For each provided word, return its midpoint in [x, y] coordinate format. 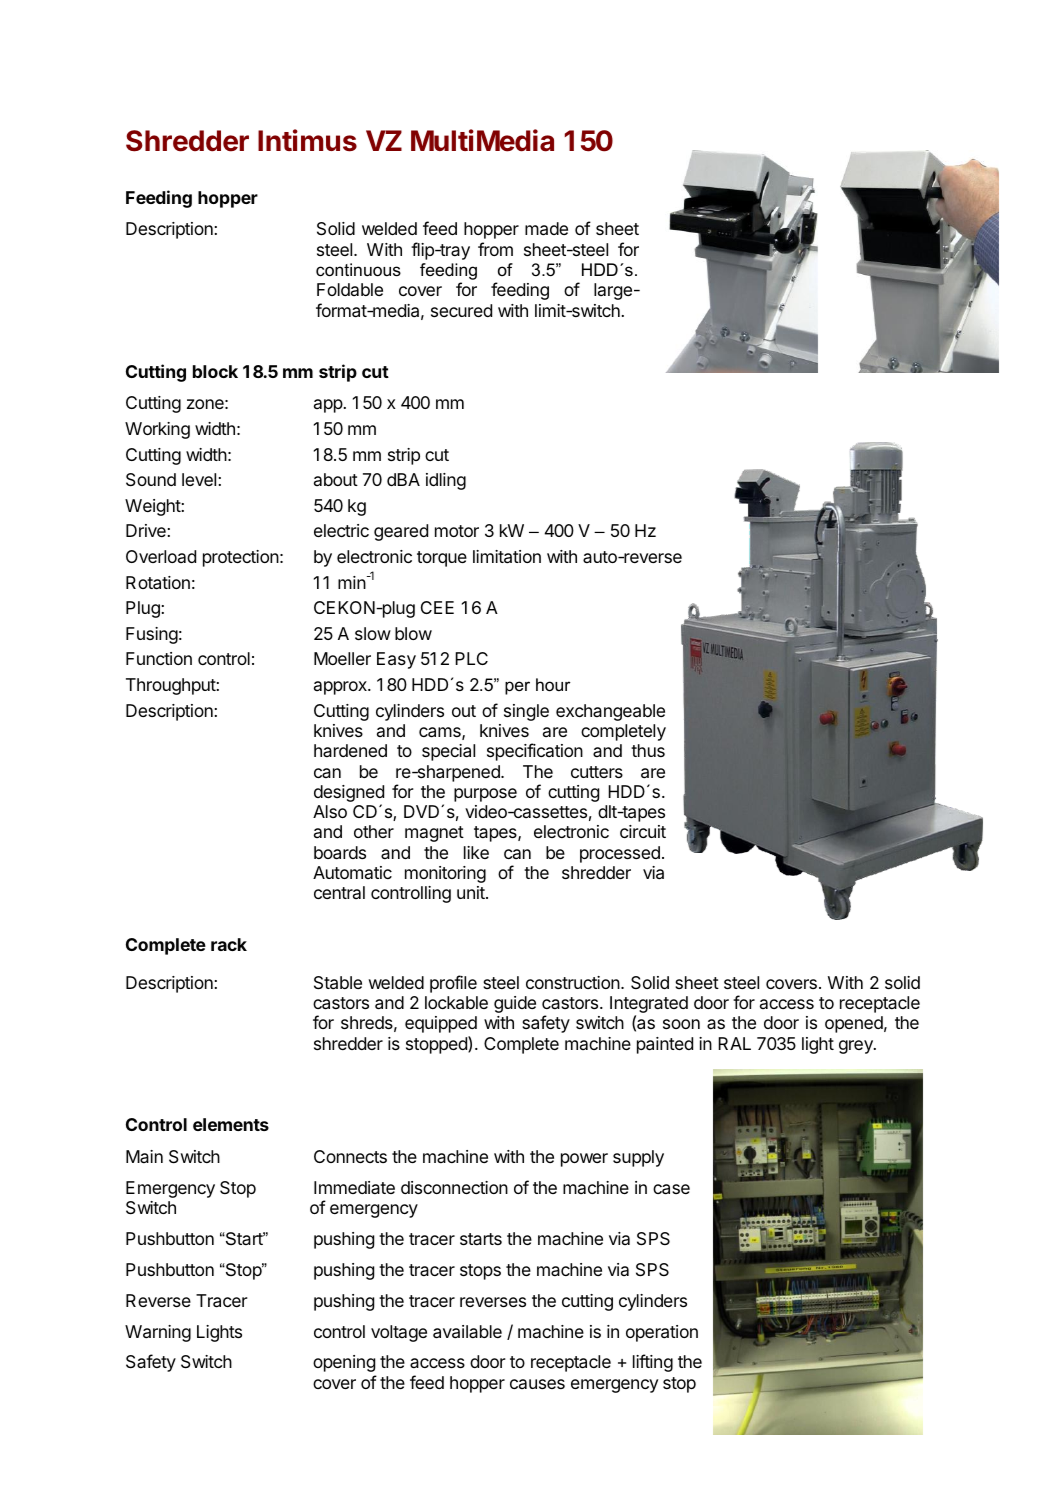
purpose [485, 795]
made [546, 229]
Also [330, 811]
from [495, 249]
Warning [158, 1333]
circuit [643, 831]
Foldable [350, 289]
